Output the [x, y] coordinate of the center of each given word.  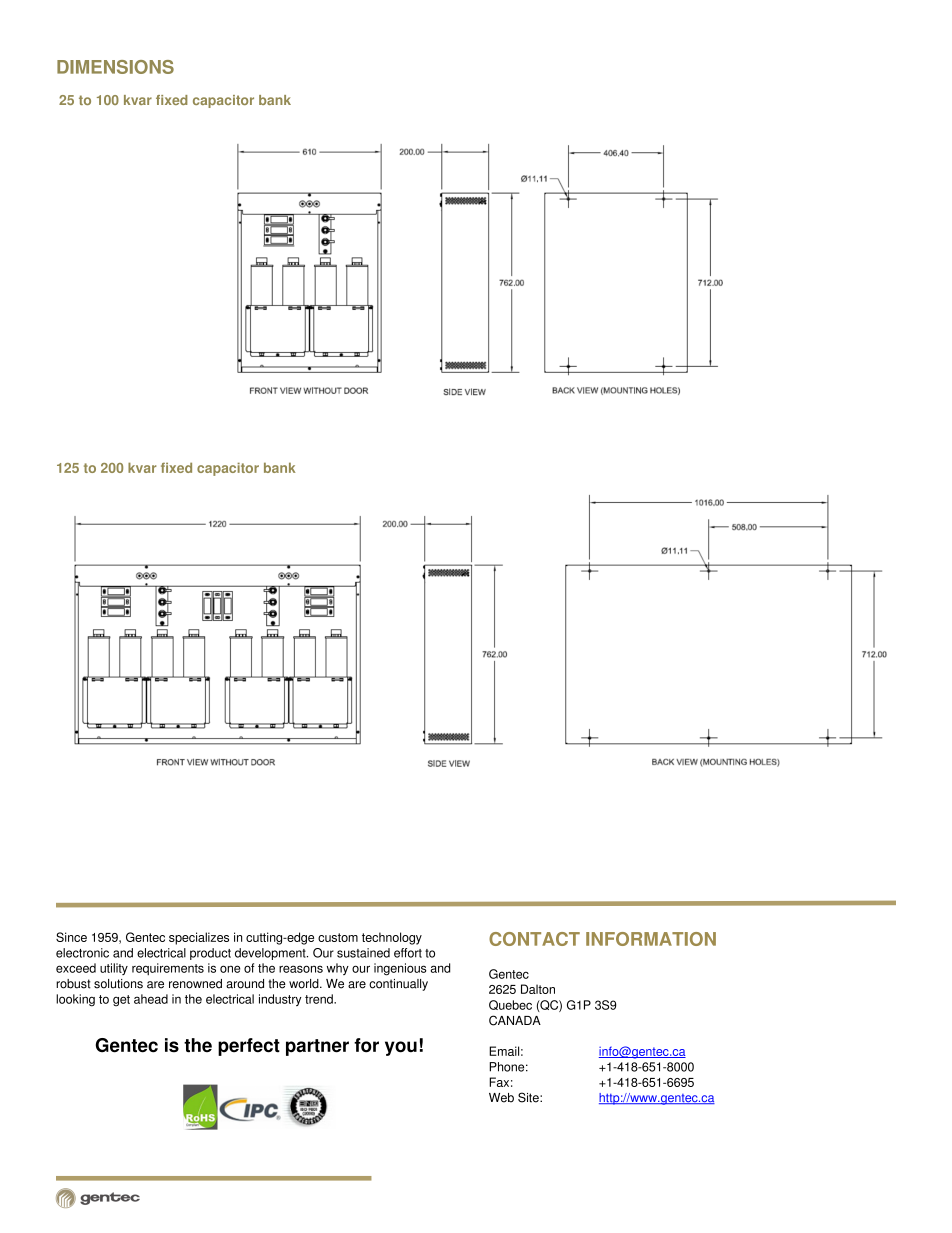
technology [392, 938]
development [271, 954]
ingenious [400, 969]
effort [408, 953]
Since [71, 937]
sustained [363, 953]
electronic [82, 953]
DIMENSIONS [115, 67]
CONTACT [534, 939]
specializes [199, 938]
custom [338, 937]
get [121, 1001]
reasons [301, 969]
